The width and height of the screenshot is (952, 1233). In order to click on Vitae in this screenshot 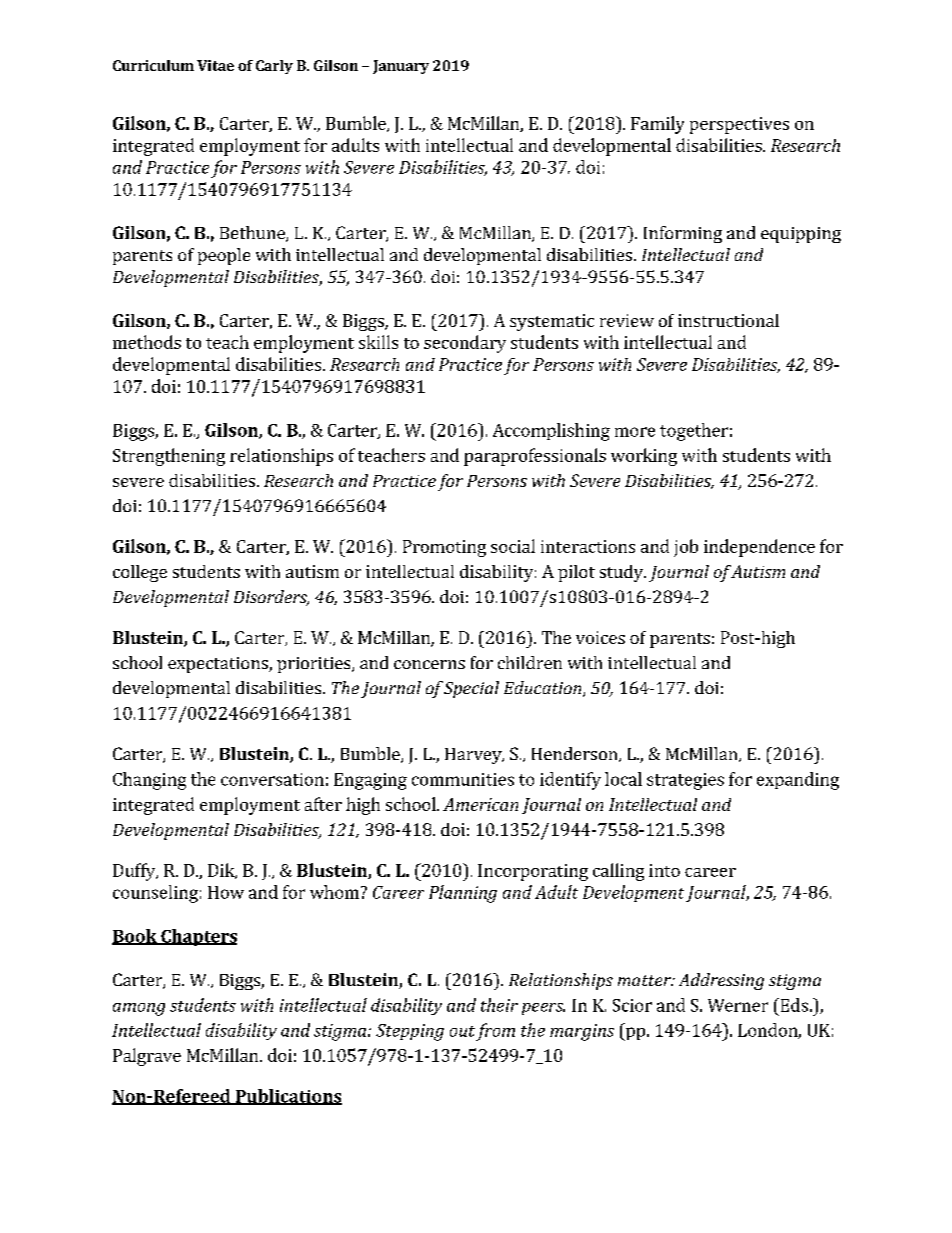, I will do `click(215, 65)`.
